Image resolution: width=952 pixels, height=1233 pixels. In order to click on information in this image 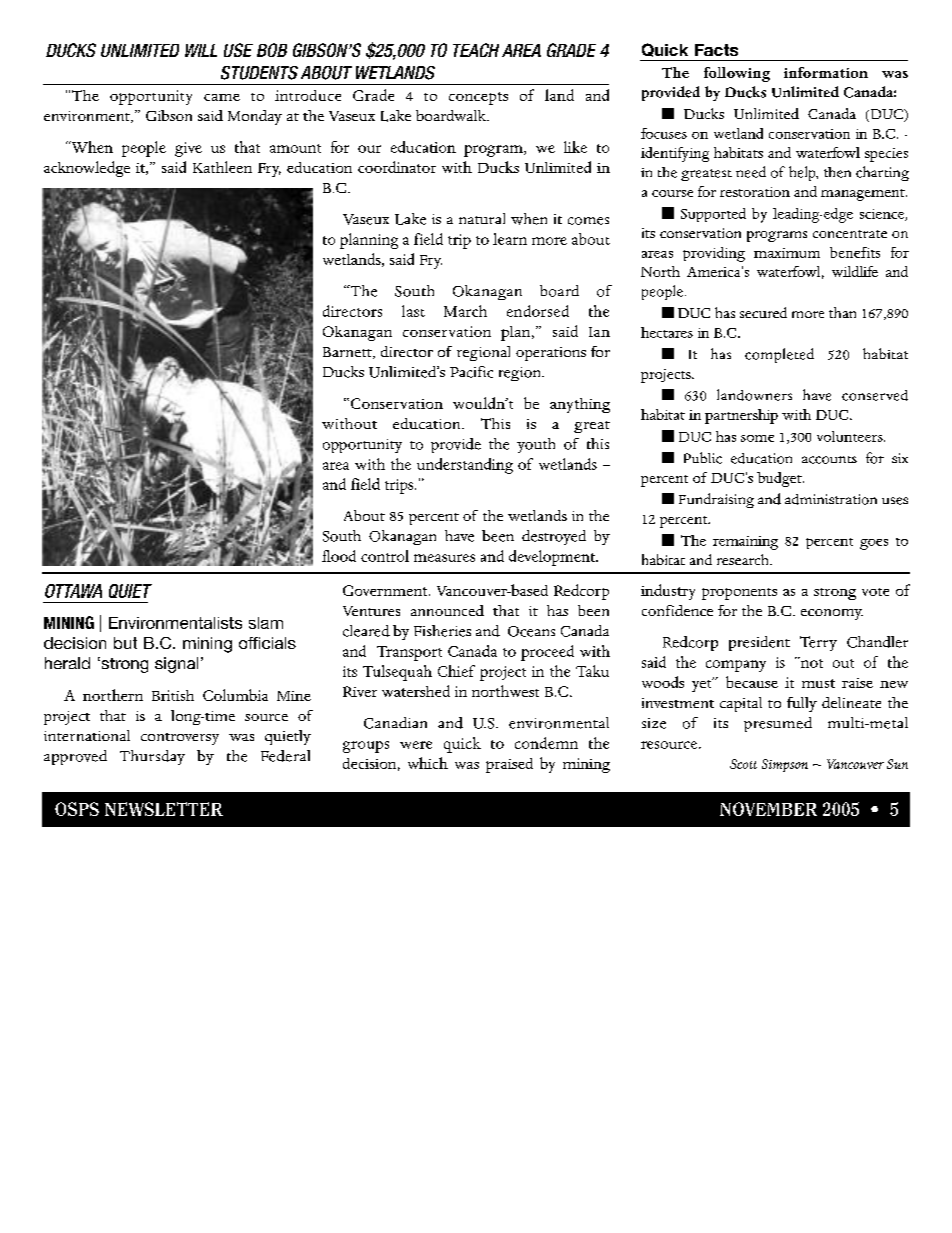, I will do `click(826, 72)`.
